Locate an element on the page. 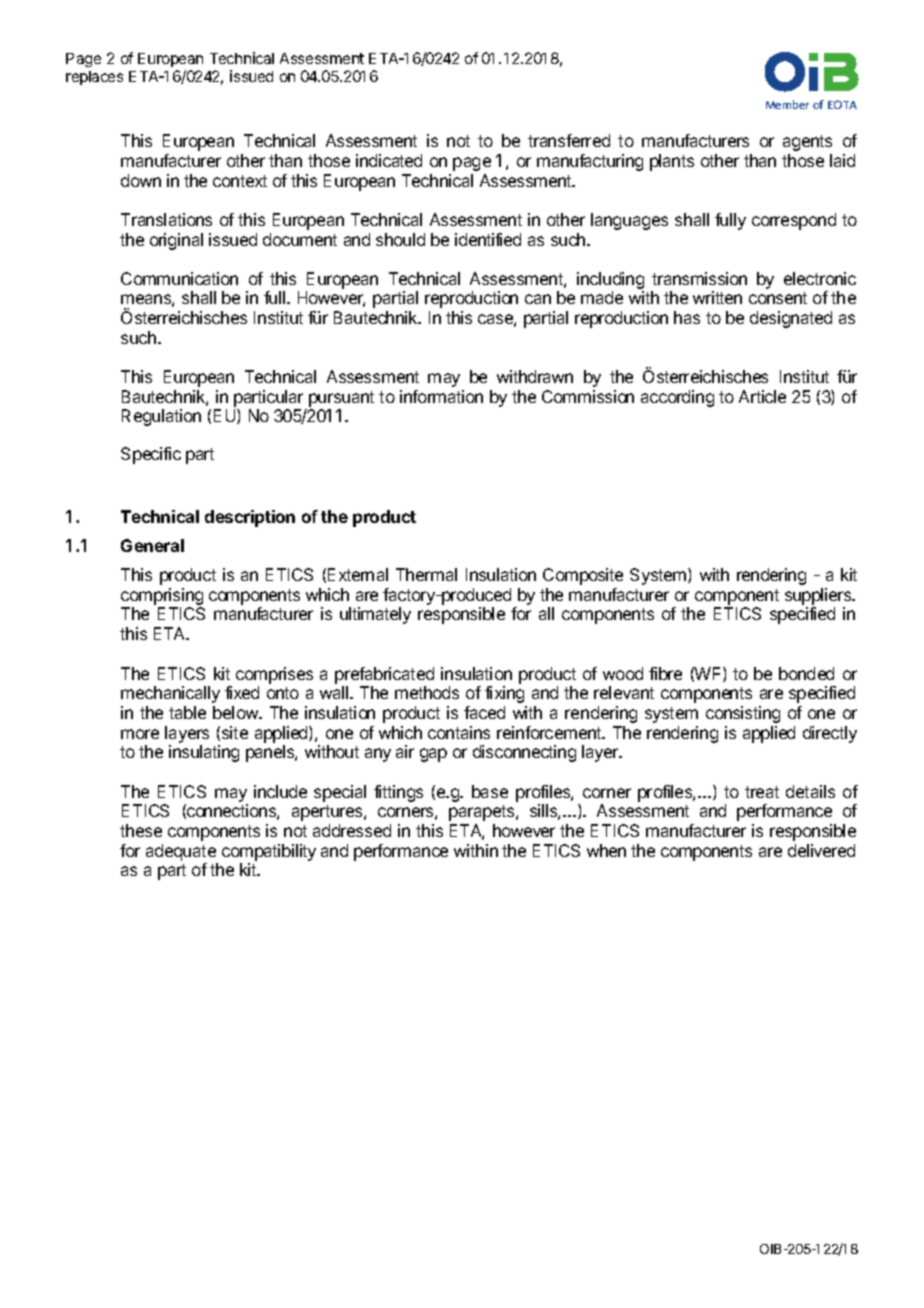 This document has width=924, height=1308. Member is located at coordinates (787, 104).
